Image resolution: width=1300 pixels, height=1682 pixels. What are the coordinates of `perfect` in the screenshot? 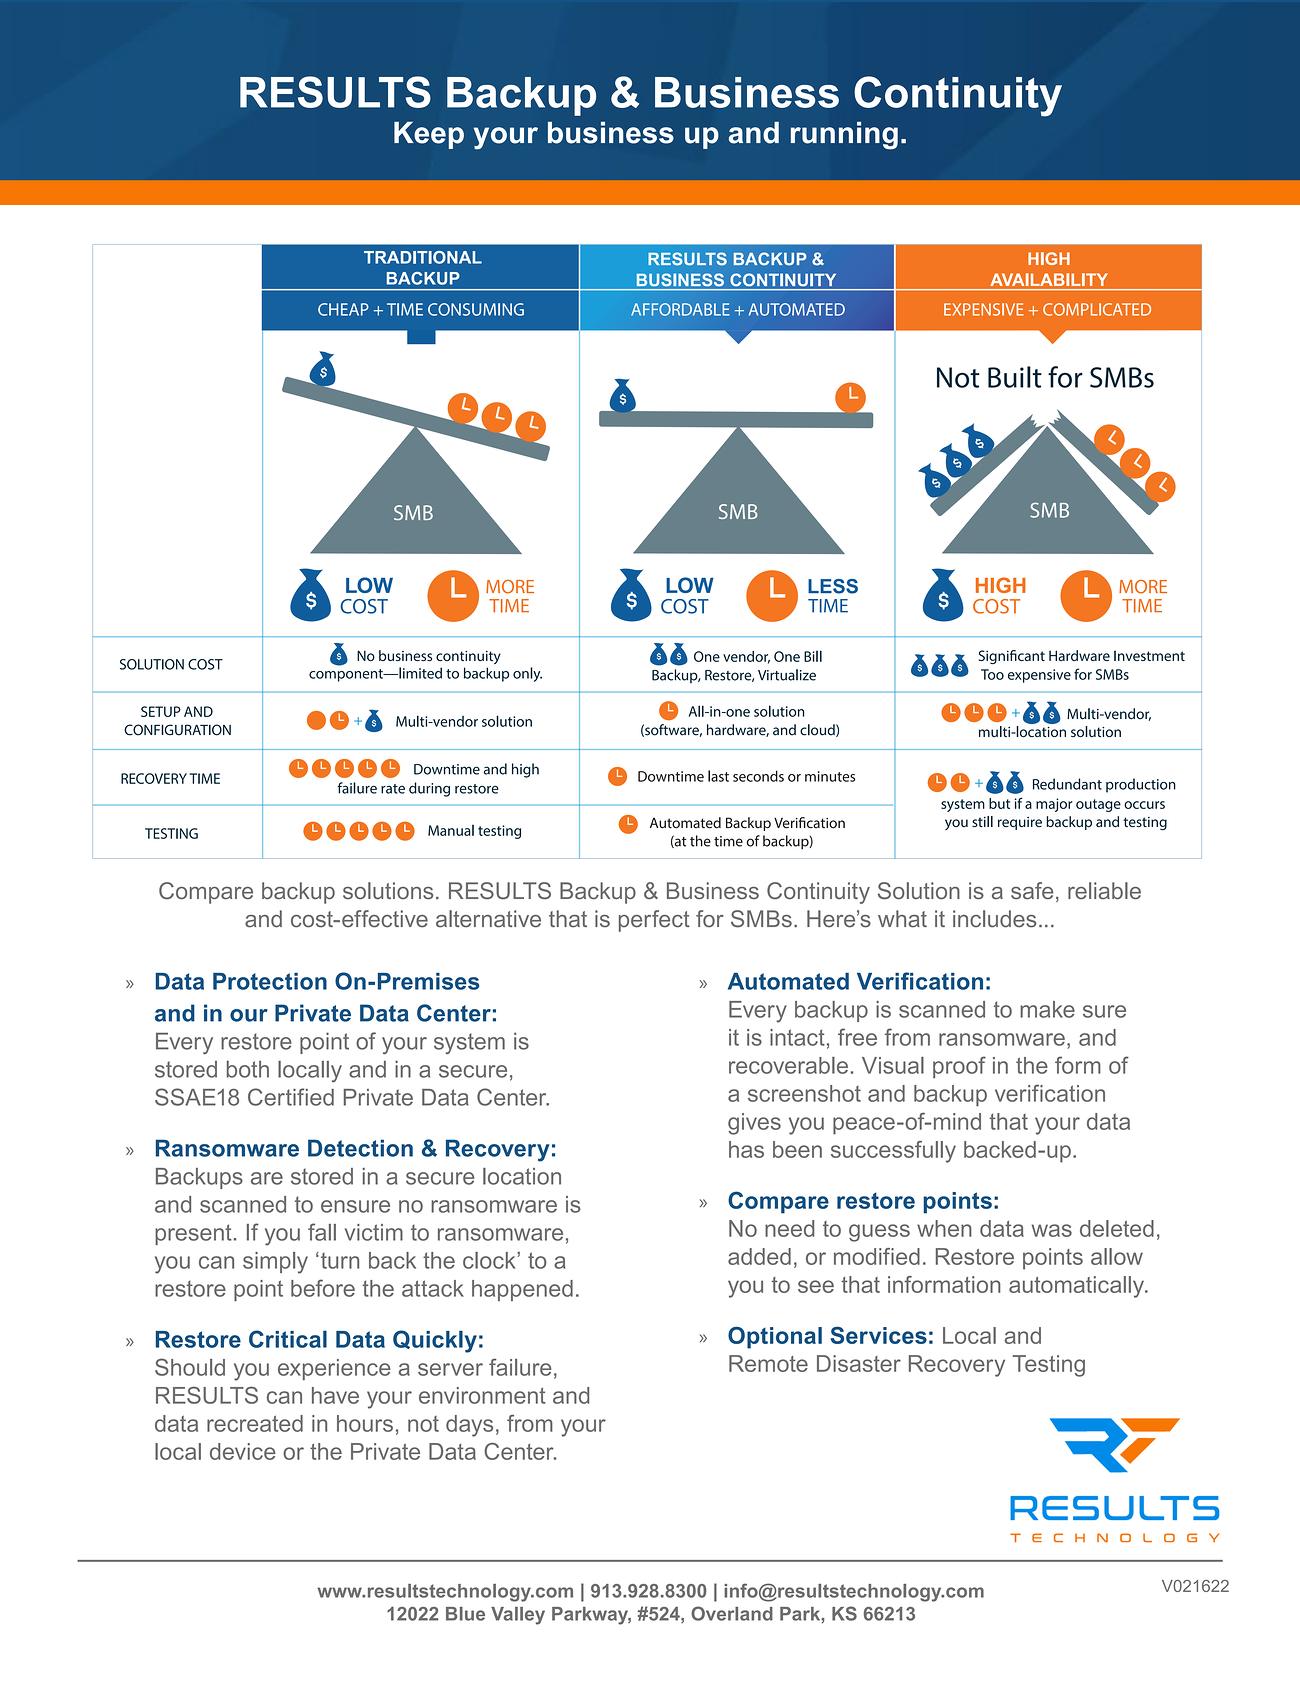 It's located at (654, 921).
